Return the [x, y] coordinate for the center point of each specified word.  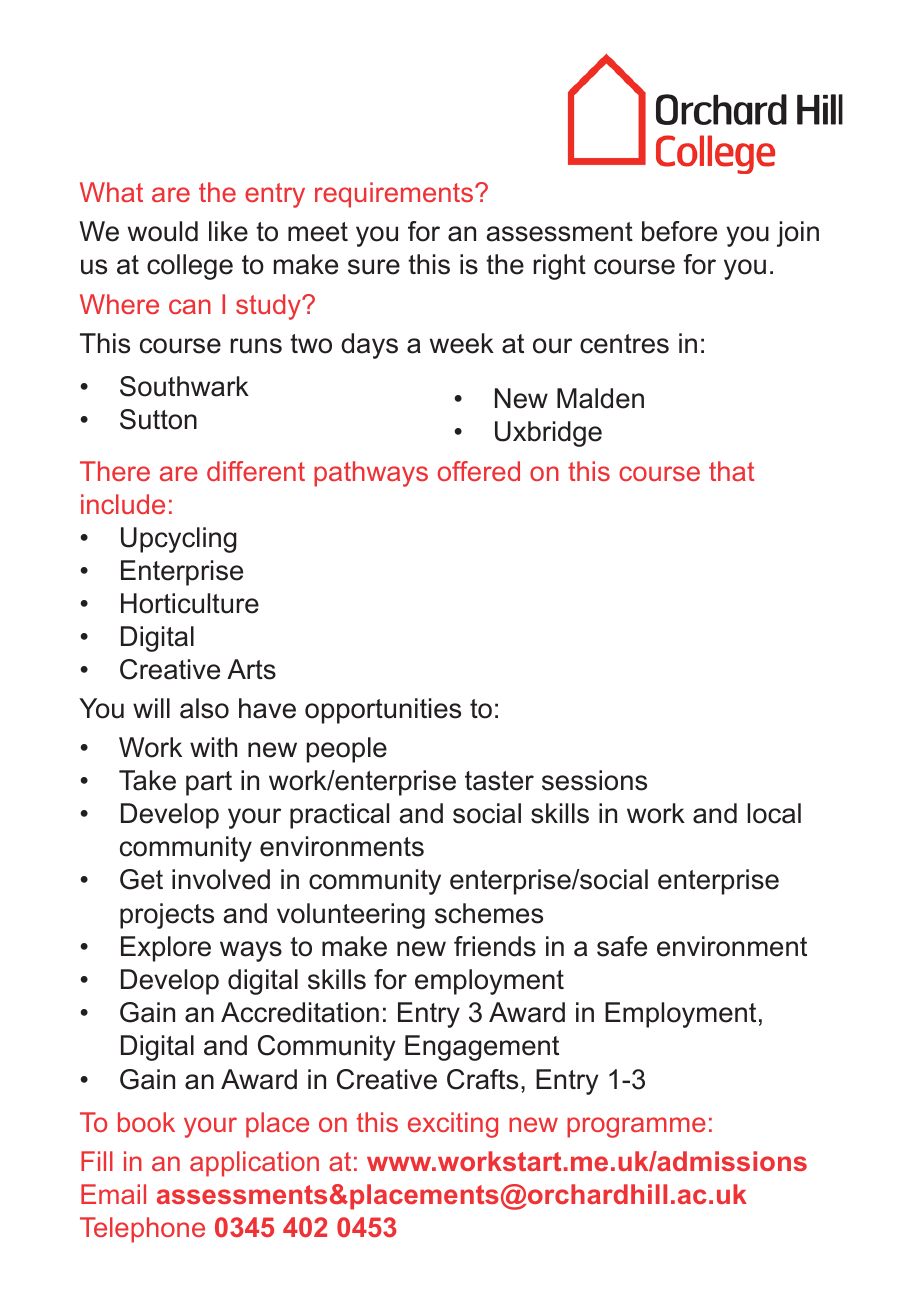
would [163, 231]
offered [479, 471]
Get [141, 879]
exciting [453, 1125]
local [774, 813]
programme [636, 1127]
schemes [489, 913]
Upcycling [179, 540]
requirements [394, 195]
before [679, 231]
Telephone [142, 1230]
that [732, 471]
